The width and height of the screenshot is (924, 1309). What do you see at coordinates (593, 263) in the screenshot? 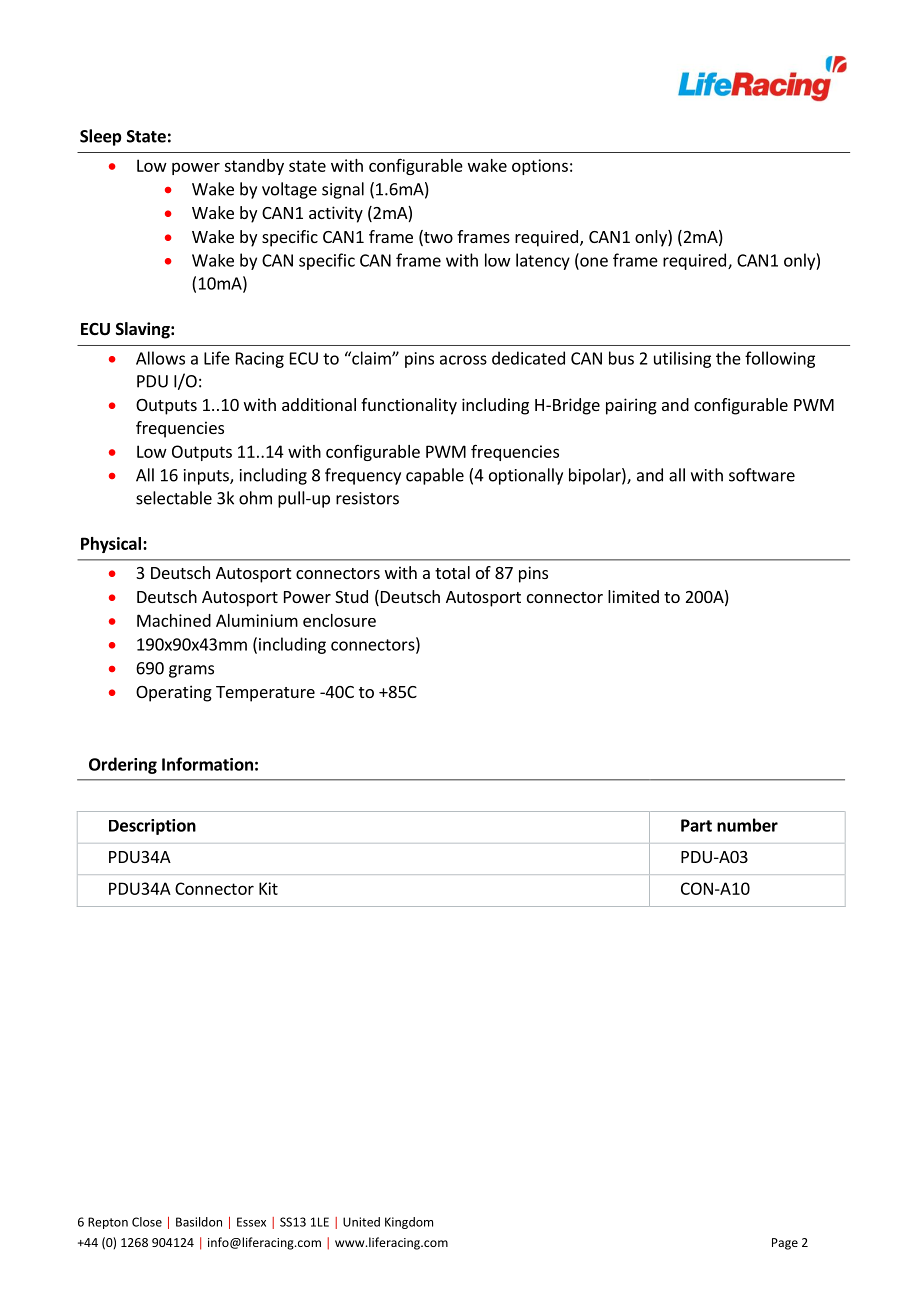
I see `one` at bounding box center [593, 263].
